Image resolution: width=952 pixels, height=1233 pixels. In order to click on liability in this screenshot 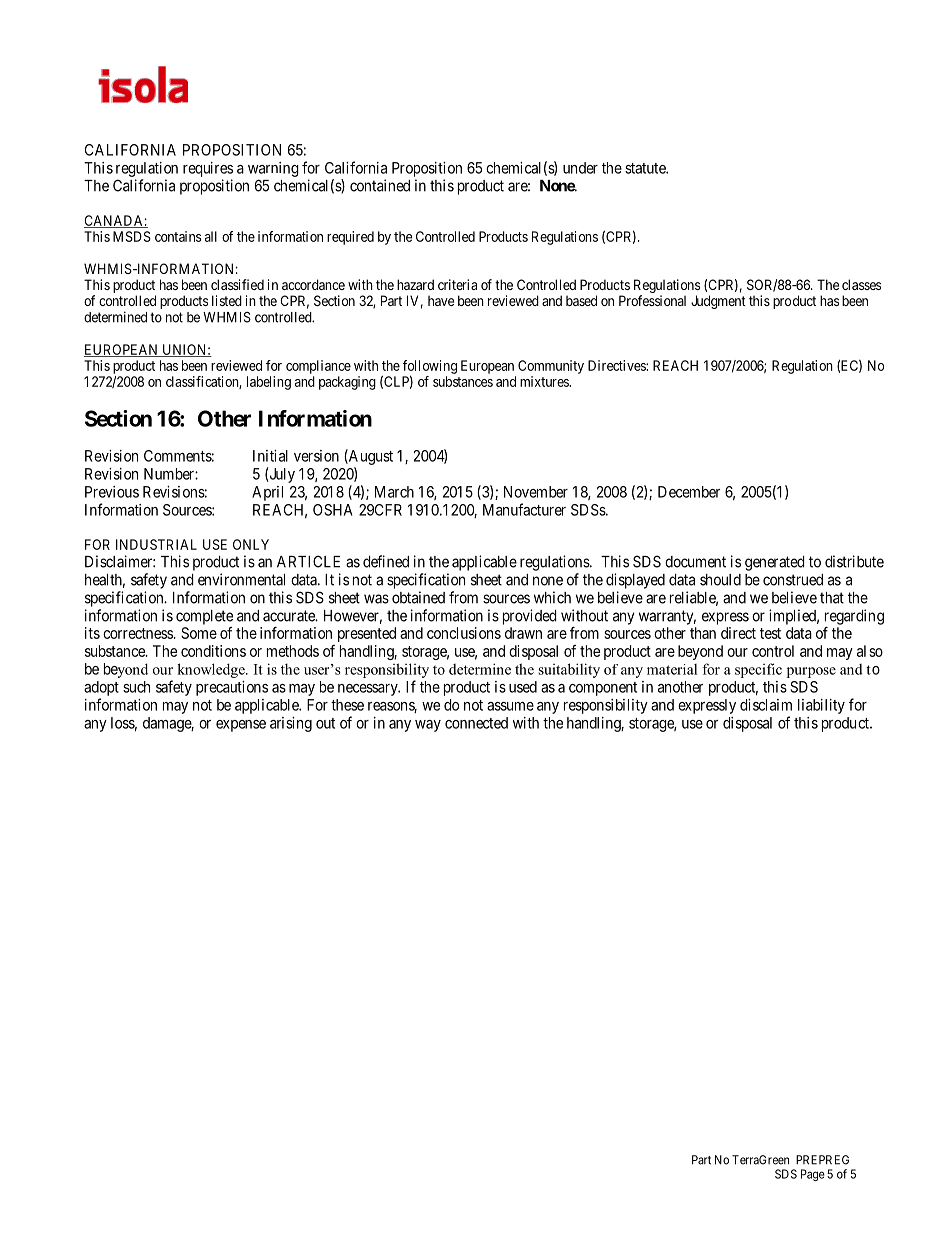, I will do `click(821, 706)`.
